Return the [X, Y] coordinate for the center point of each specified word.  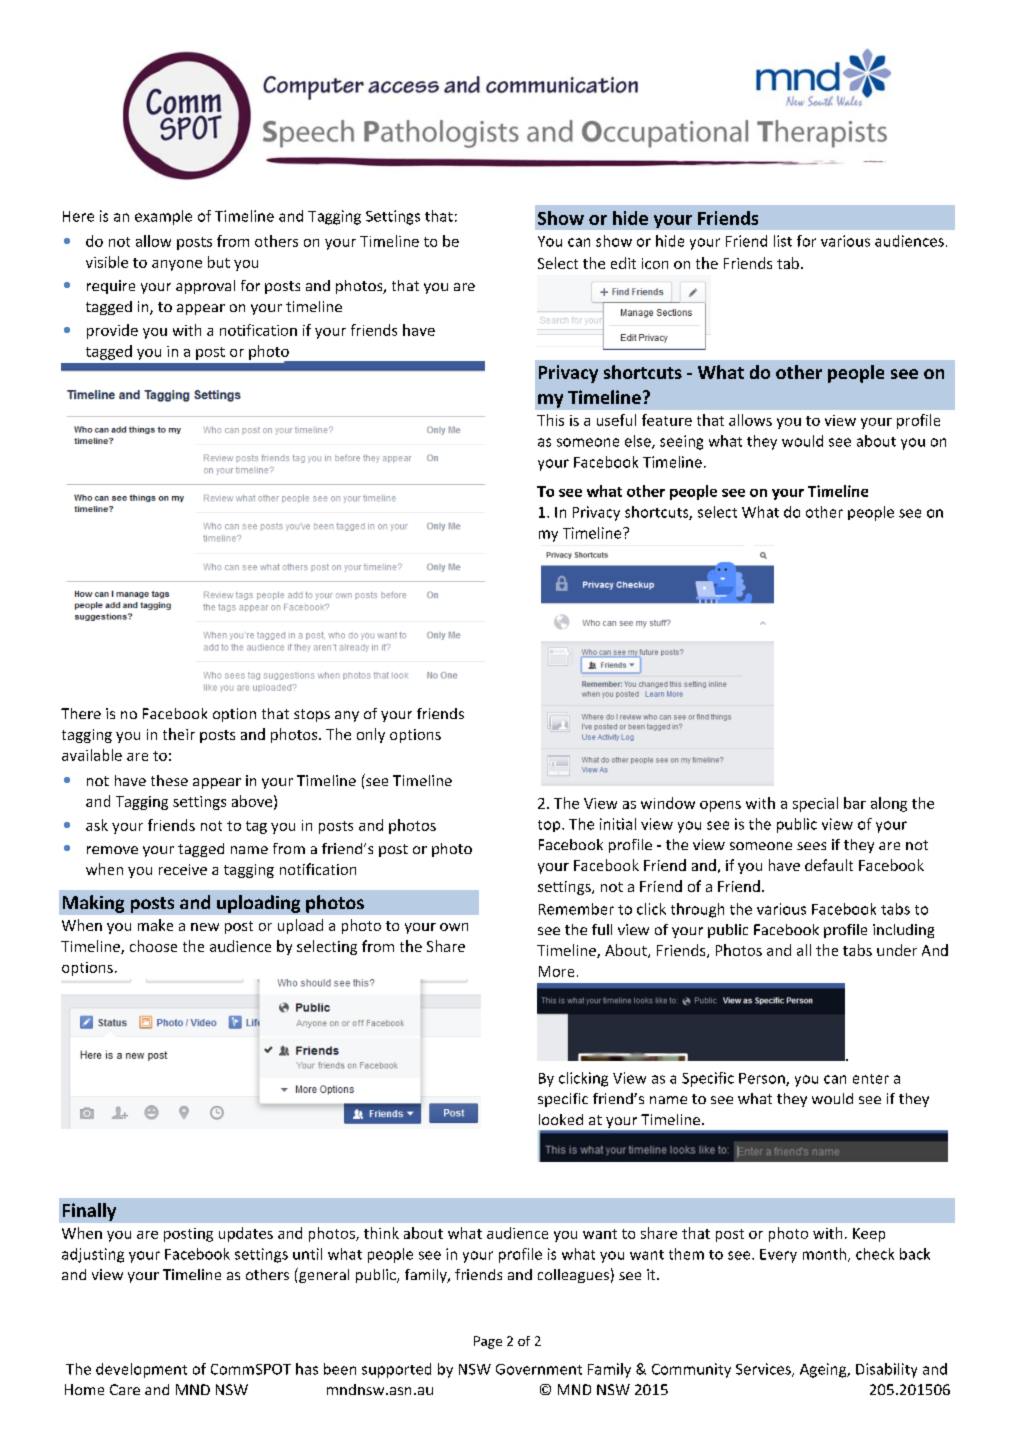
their [179, 734]
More [556, 971]
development [141, 1370]
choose [153, 946]
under [897, 950]
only [371, 735]
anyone [177, 265]
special [815, 804]
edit [623, 263]
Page [488, 1342]
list [783, 241]
